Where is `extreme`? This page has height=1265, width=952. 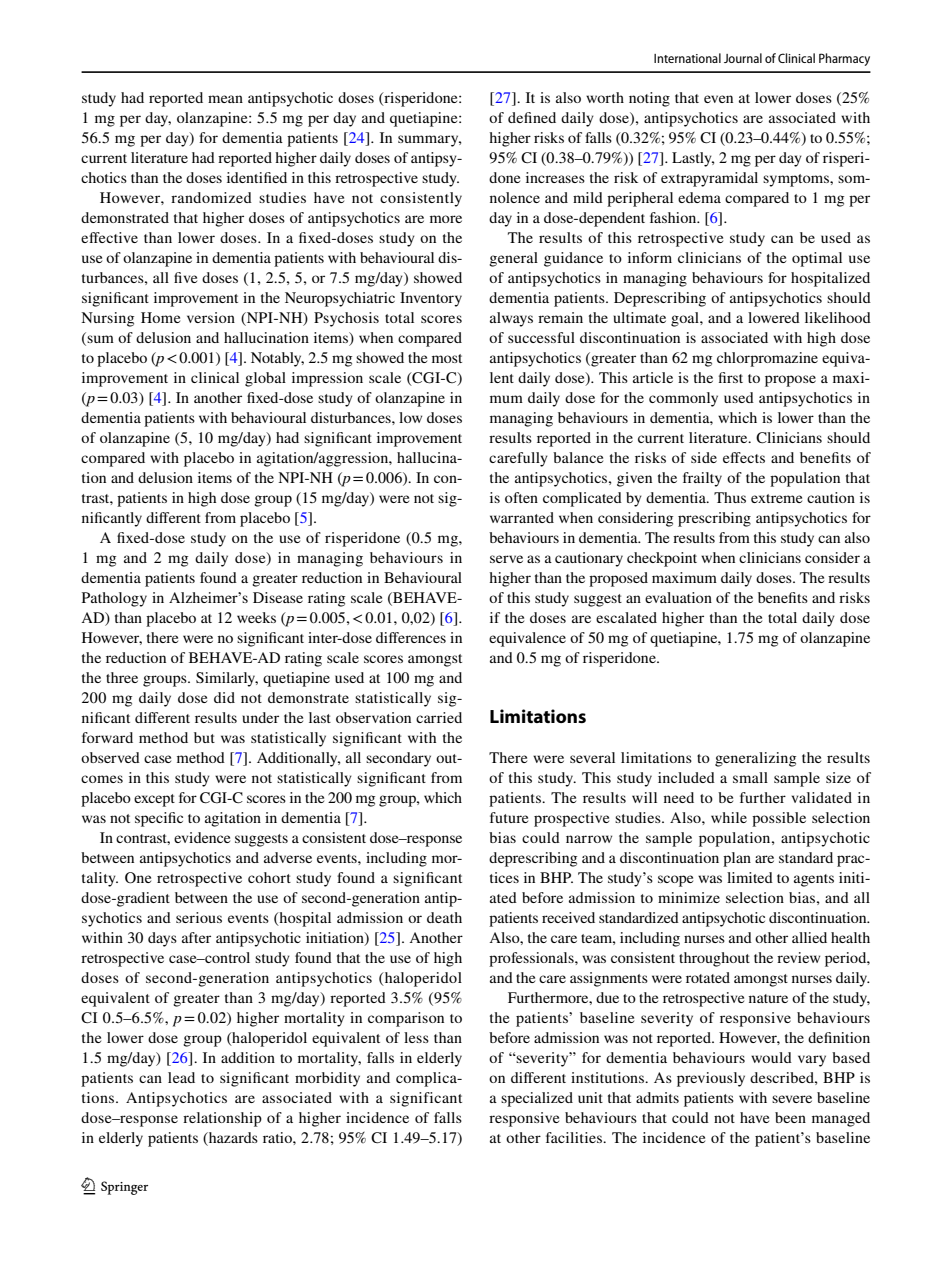 extreme is located at coordinates (776, 498).
